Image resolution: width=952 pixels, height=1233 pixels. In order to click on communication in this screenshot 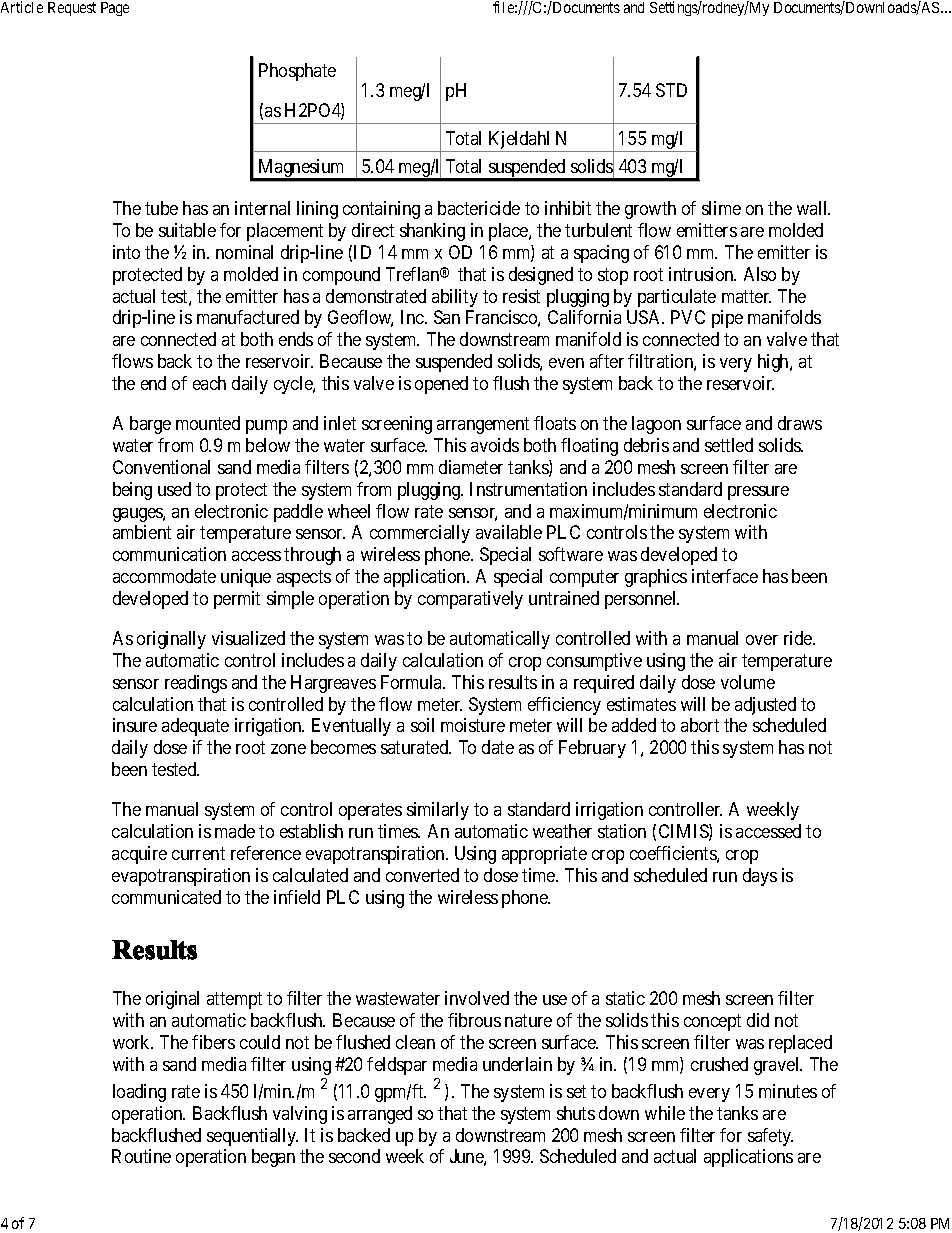, I will do `click(169, 554)`.
